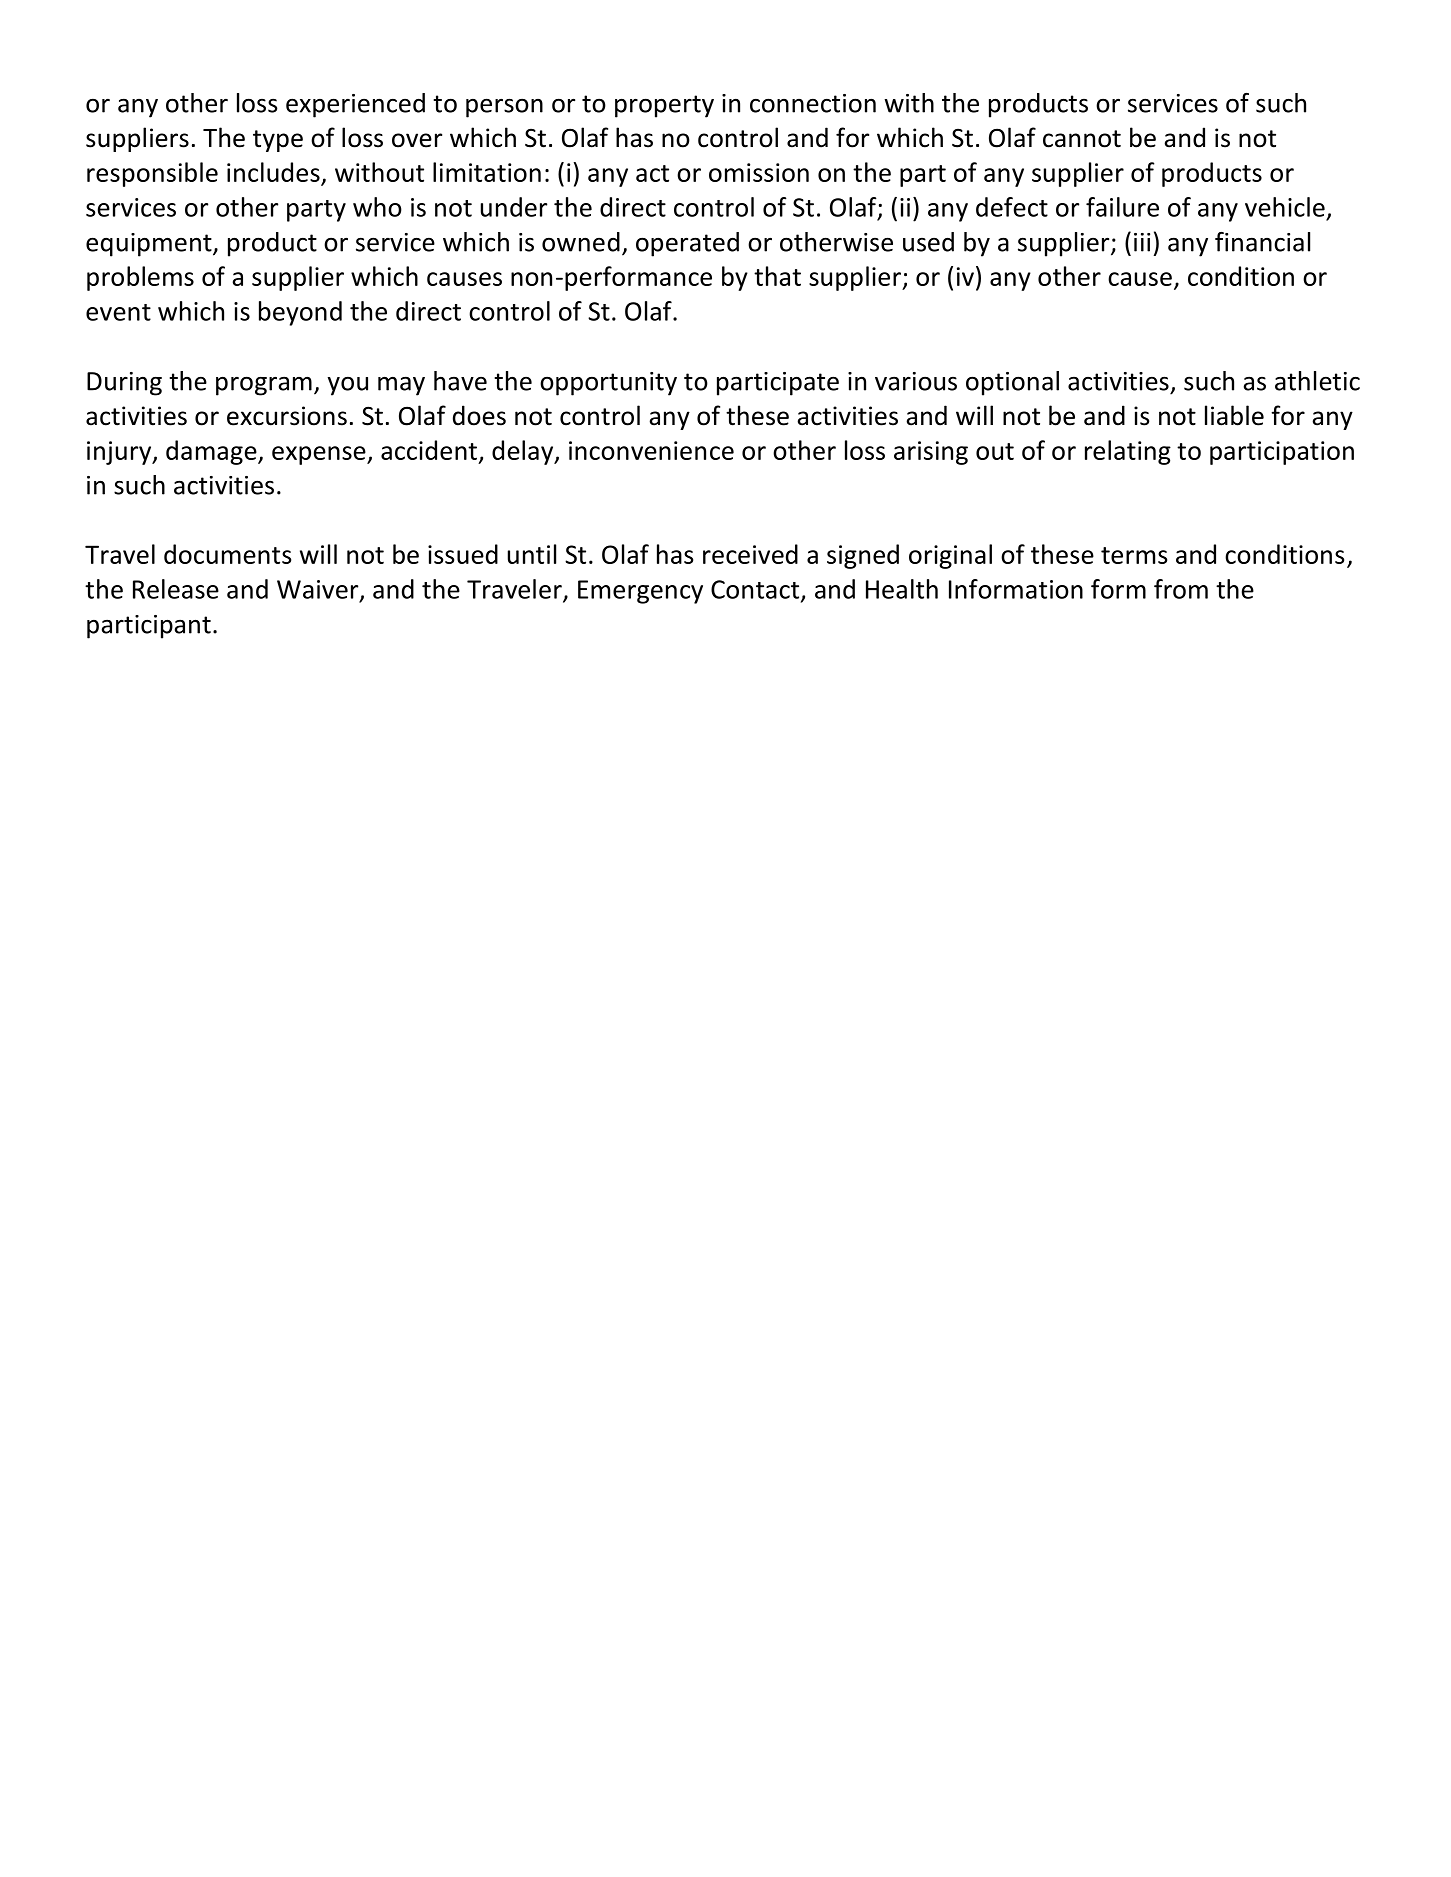 The width and height of the image is (1451, 1877). What do you see at coordinates (664, 106) in the image?
I see `property` at bounding box center [664, 106].
